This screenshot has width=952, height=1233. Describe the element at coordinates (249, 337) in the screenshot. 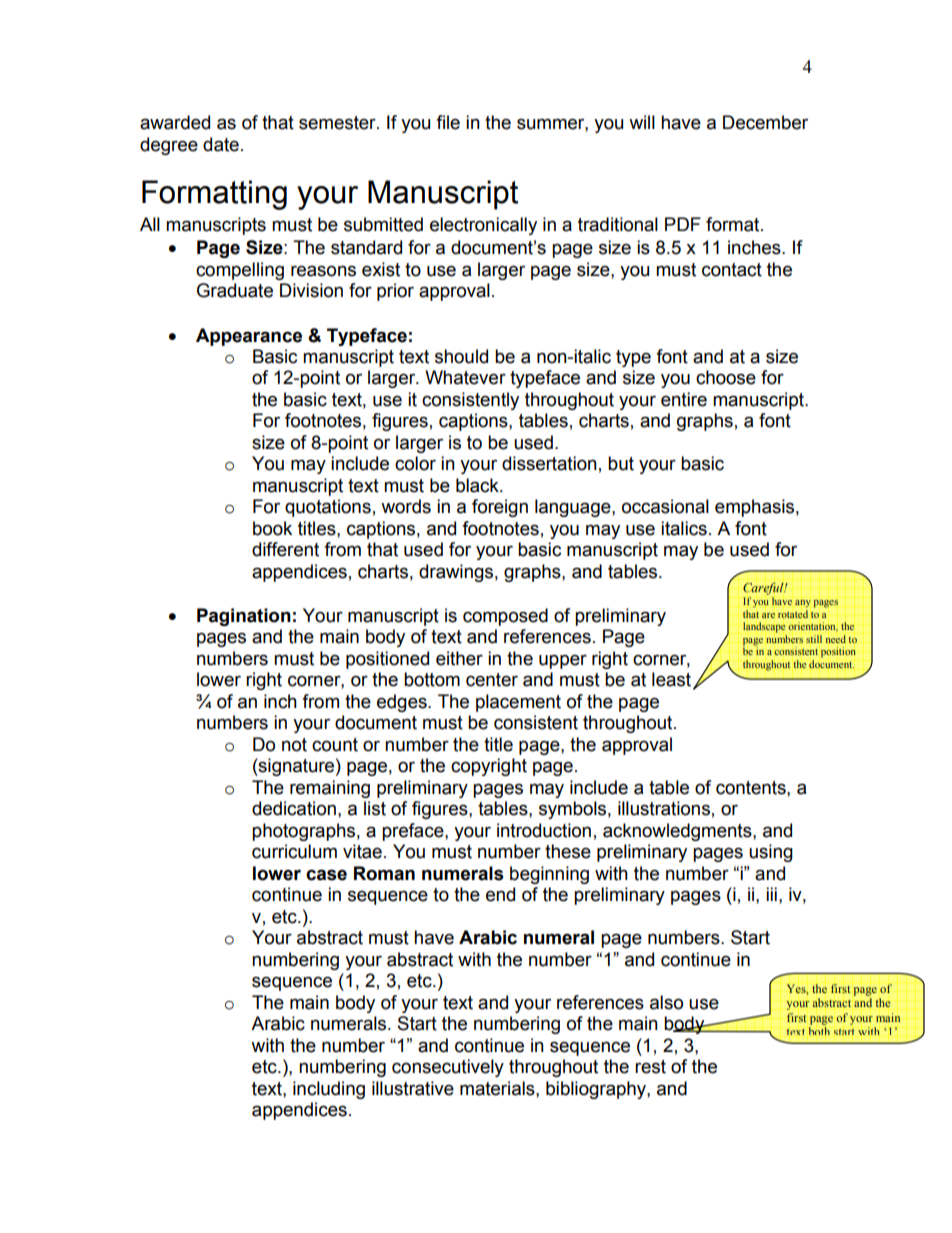

I see `Appearance` at that location.
